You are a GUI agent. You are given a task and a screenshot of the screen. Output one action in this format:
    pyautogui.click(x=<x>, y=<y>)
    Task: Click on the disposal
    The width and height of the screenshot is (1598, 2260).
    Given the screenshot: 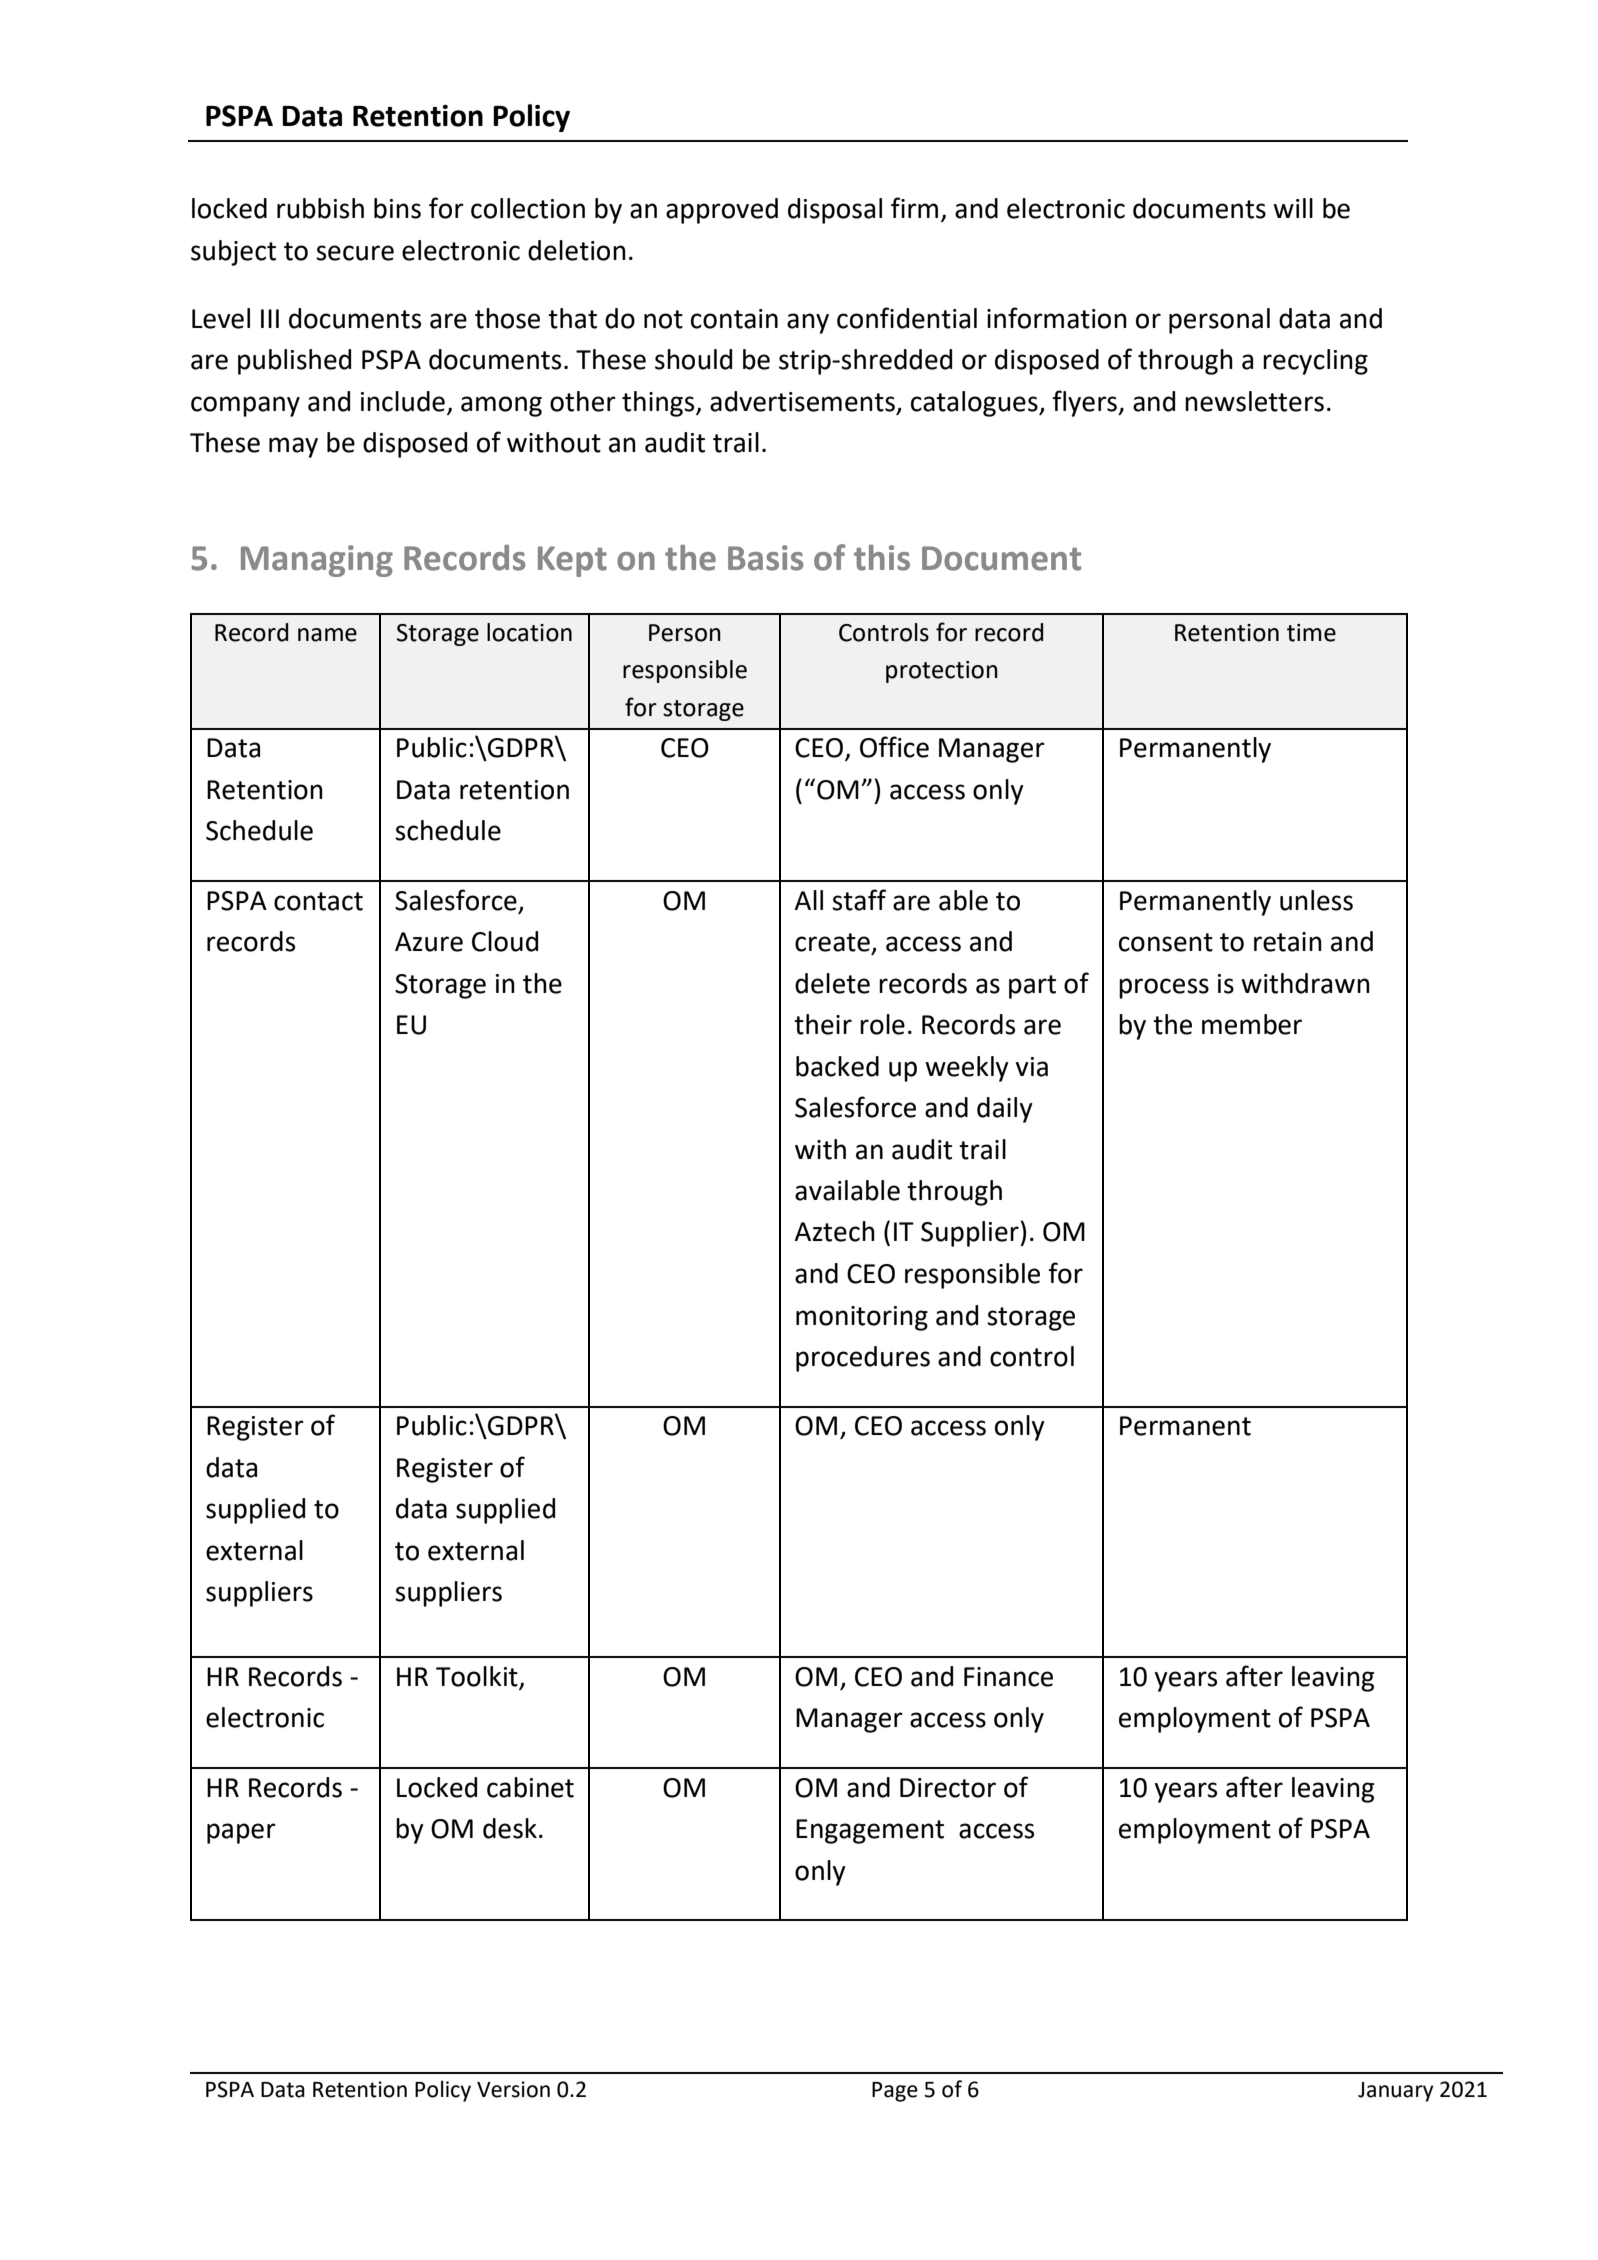 What is the action you would take?
    pyautogui.click(x=835, y=211)
